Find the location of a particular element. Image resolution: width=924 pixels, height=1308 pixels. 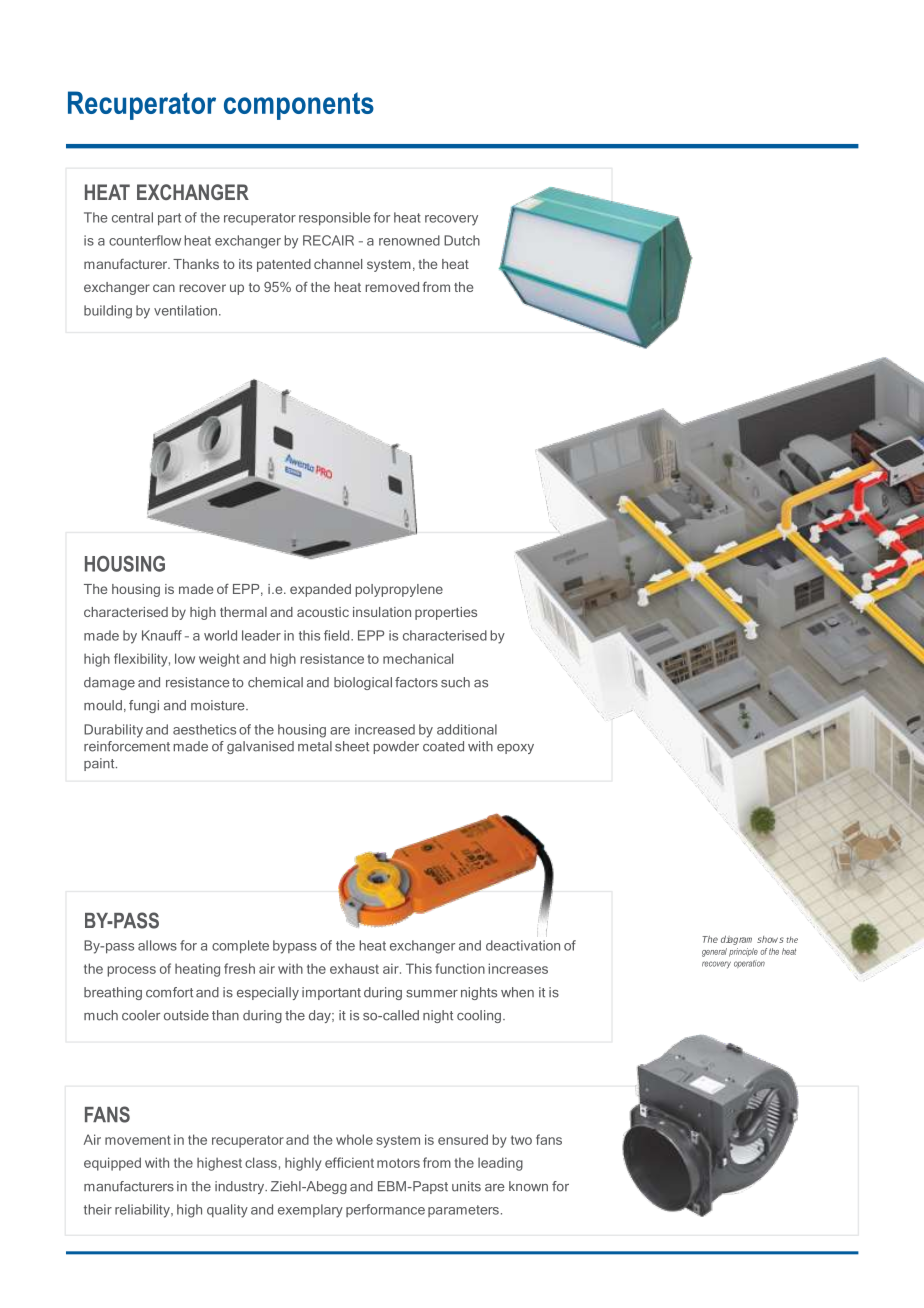

thermal is located at coordinates (243, 612).
